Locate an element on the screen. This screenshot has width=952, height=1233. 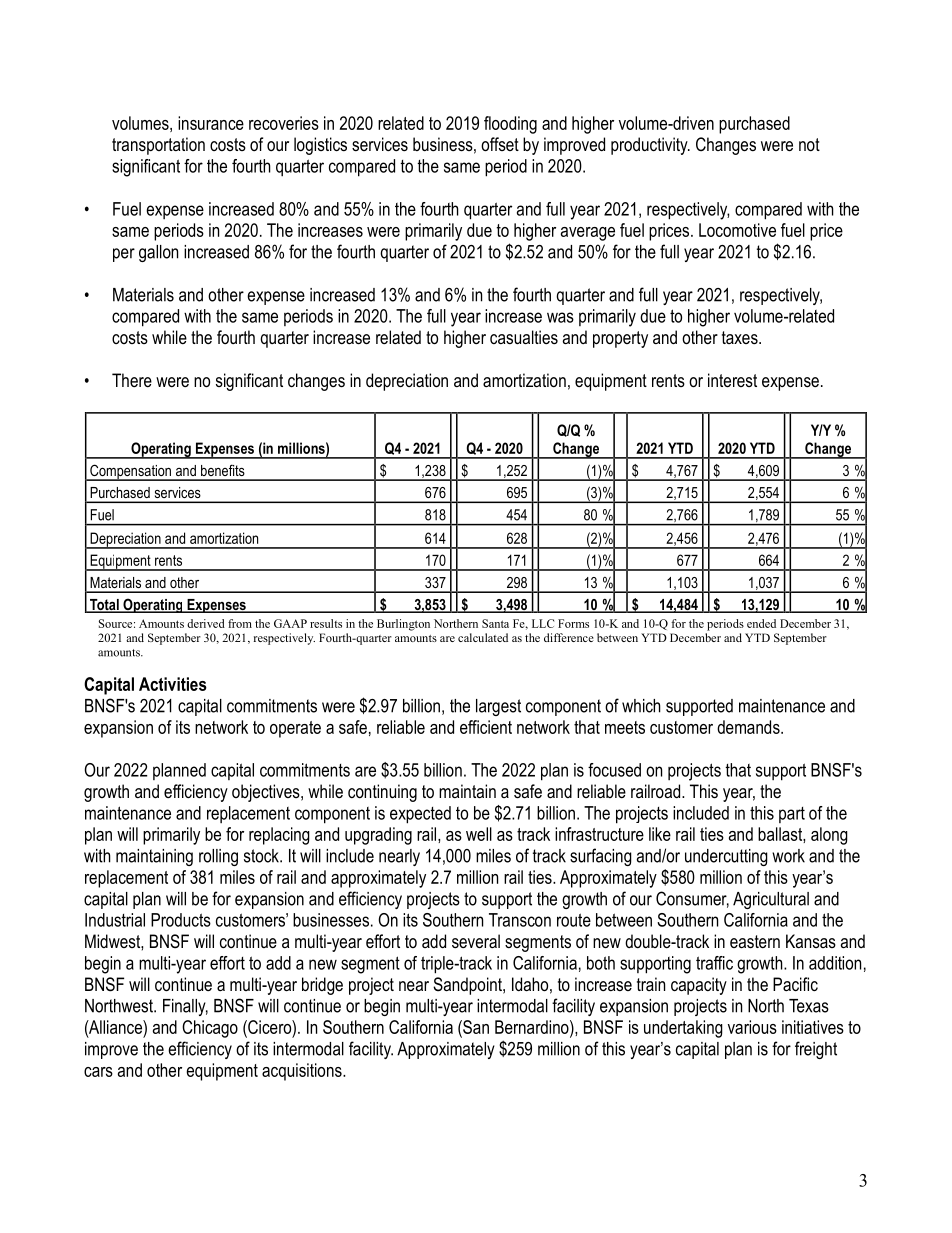
various is located at coordinates (752, 1027).
